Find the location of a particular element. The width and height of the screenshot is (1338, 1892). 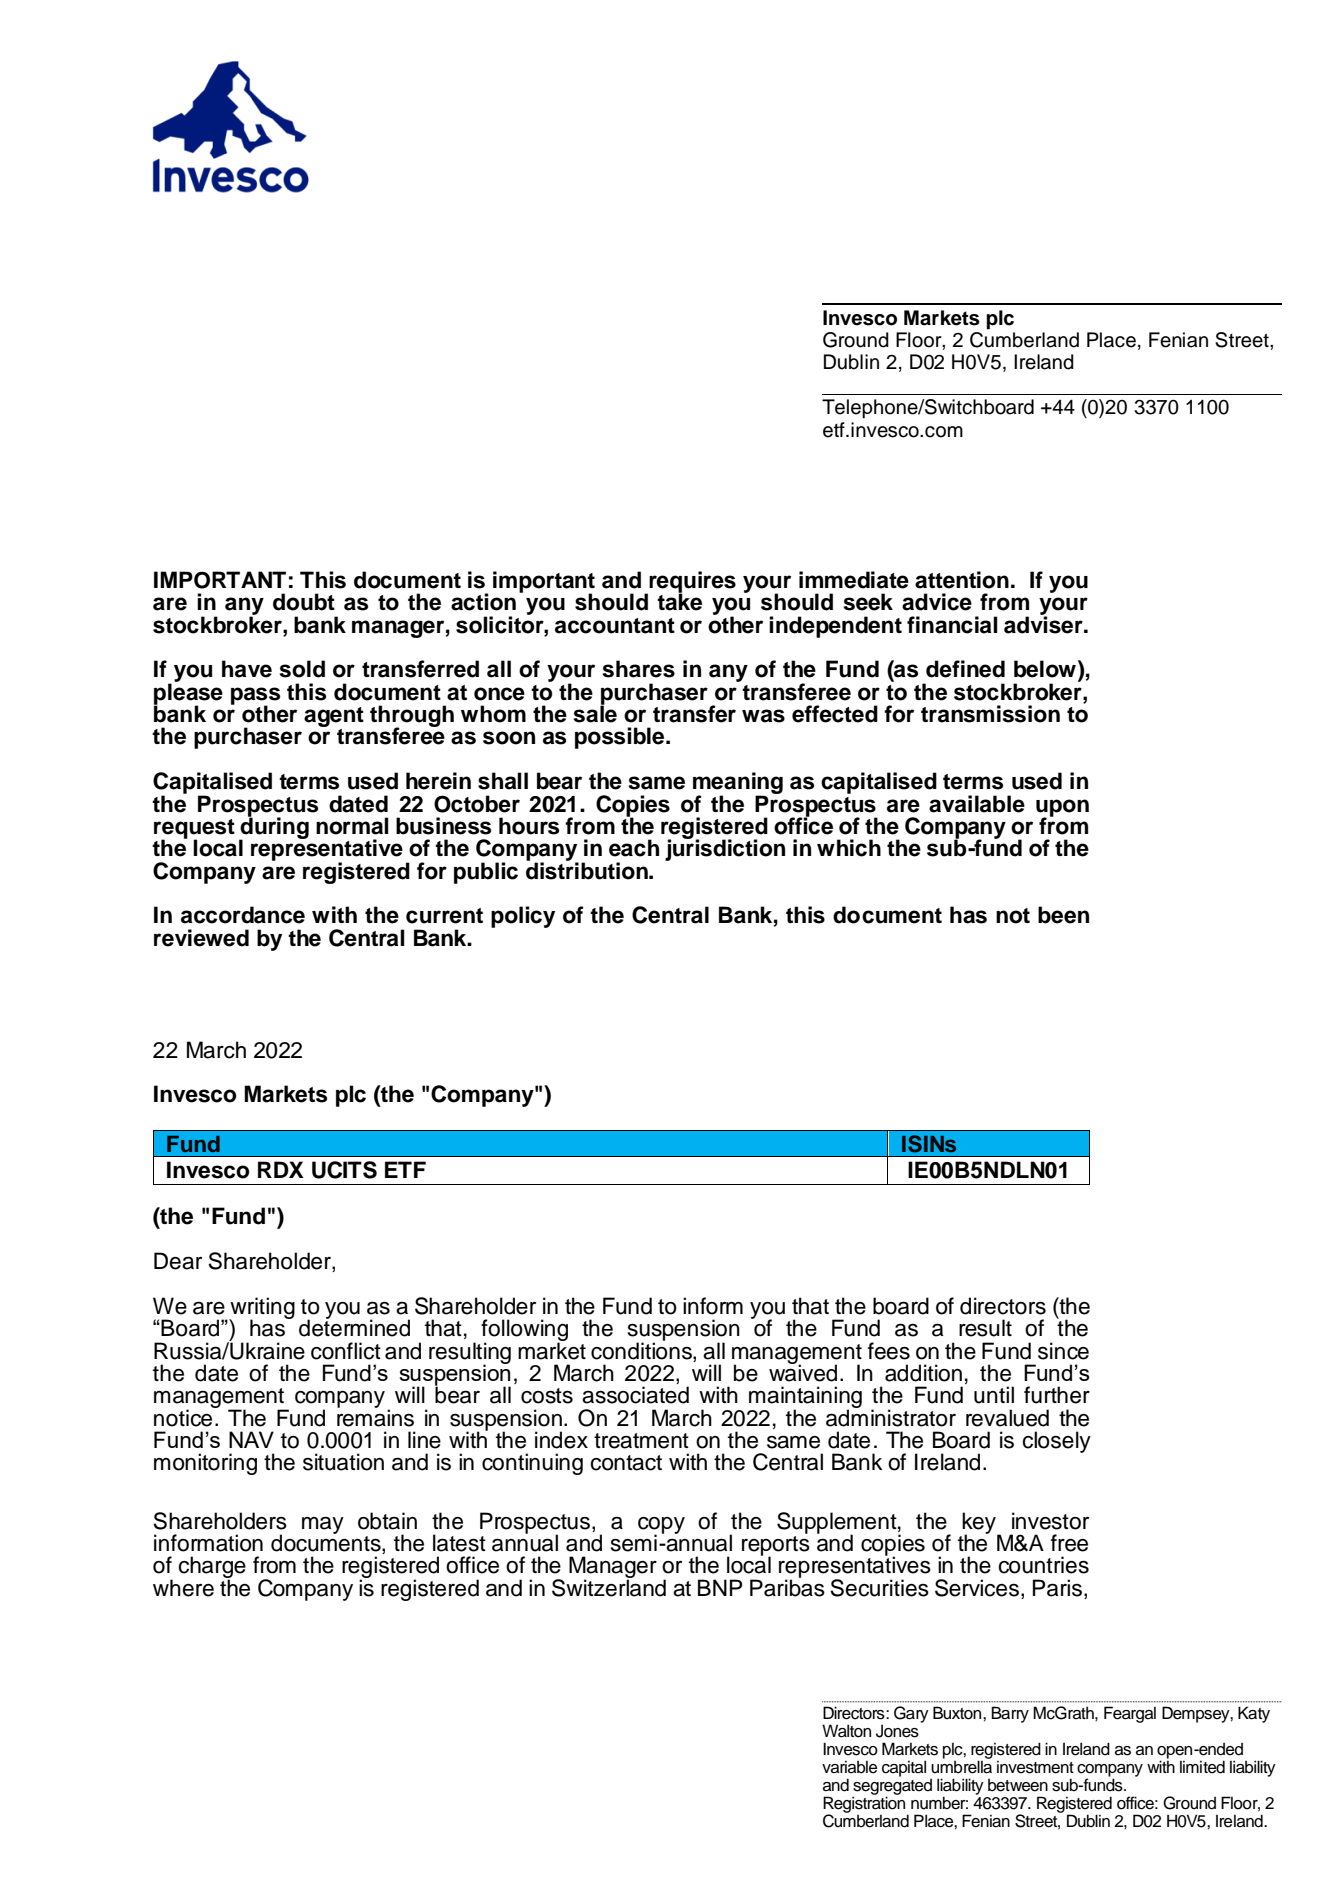

limited is located at coordinates (1202, 1767).
